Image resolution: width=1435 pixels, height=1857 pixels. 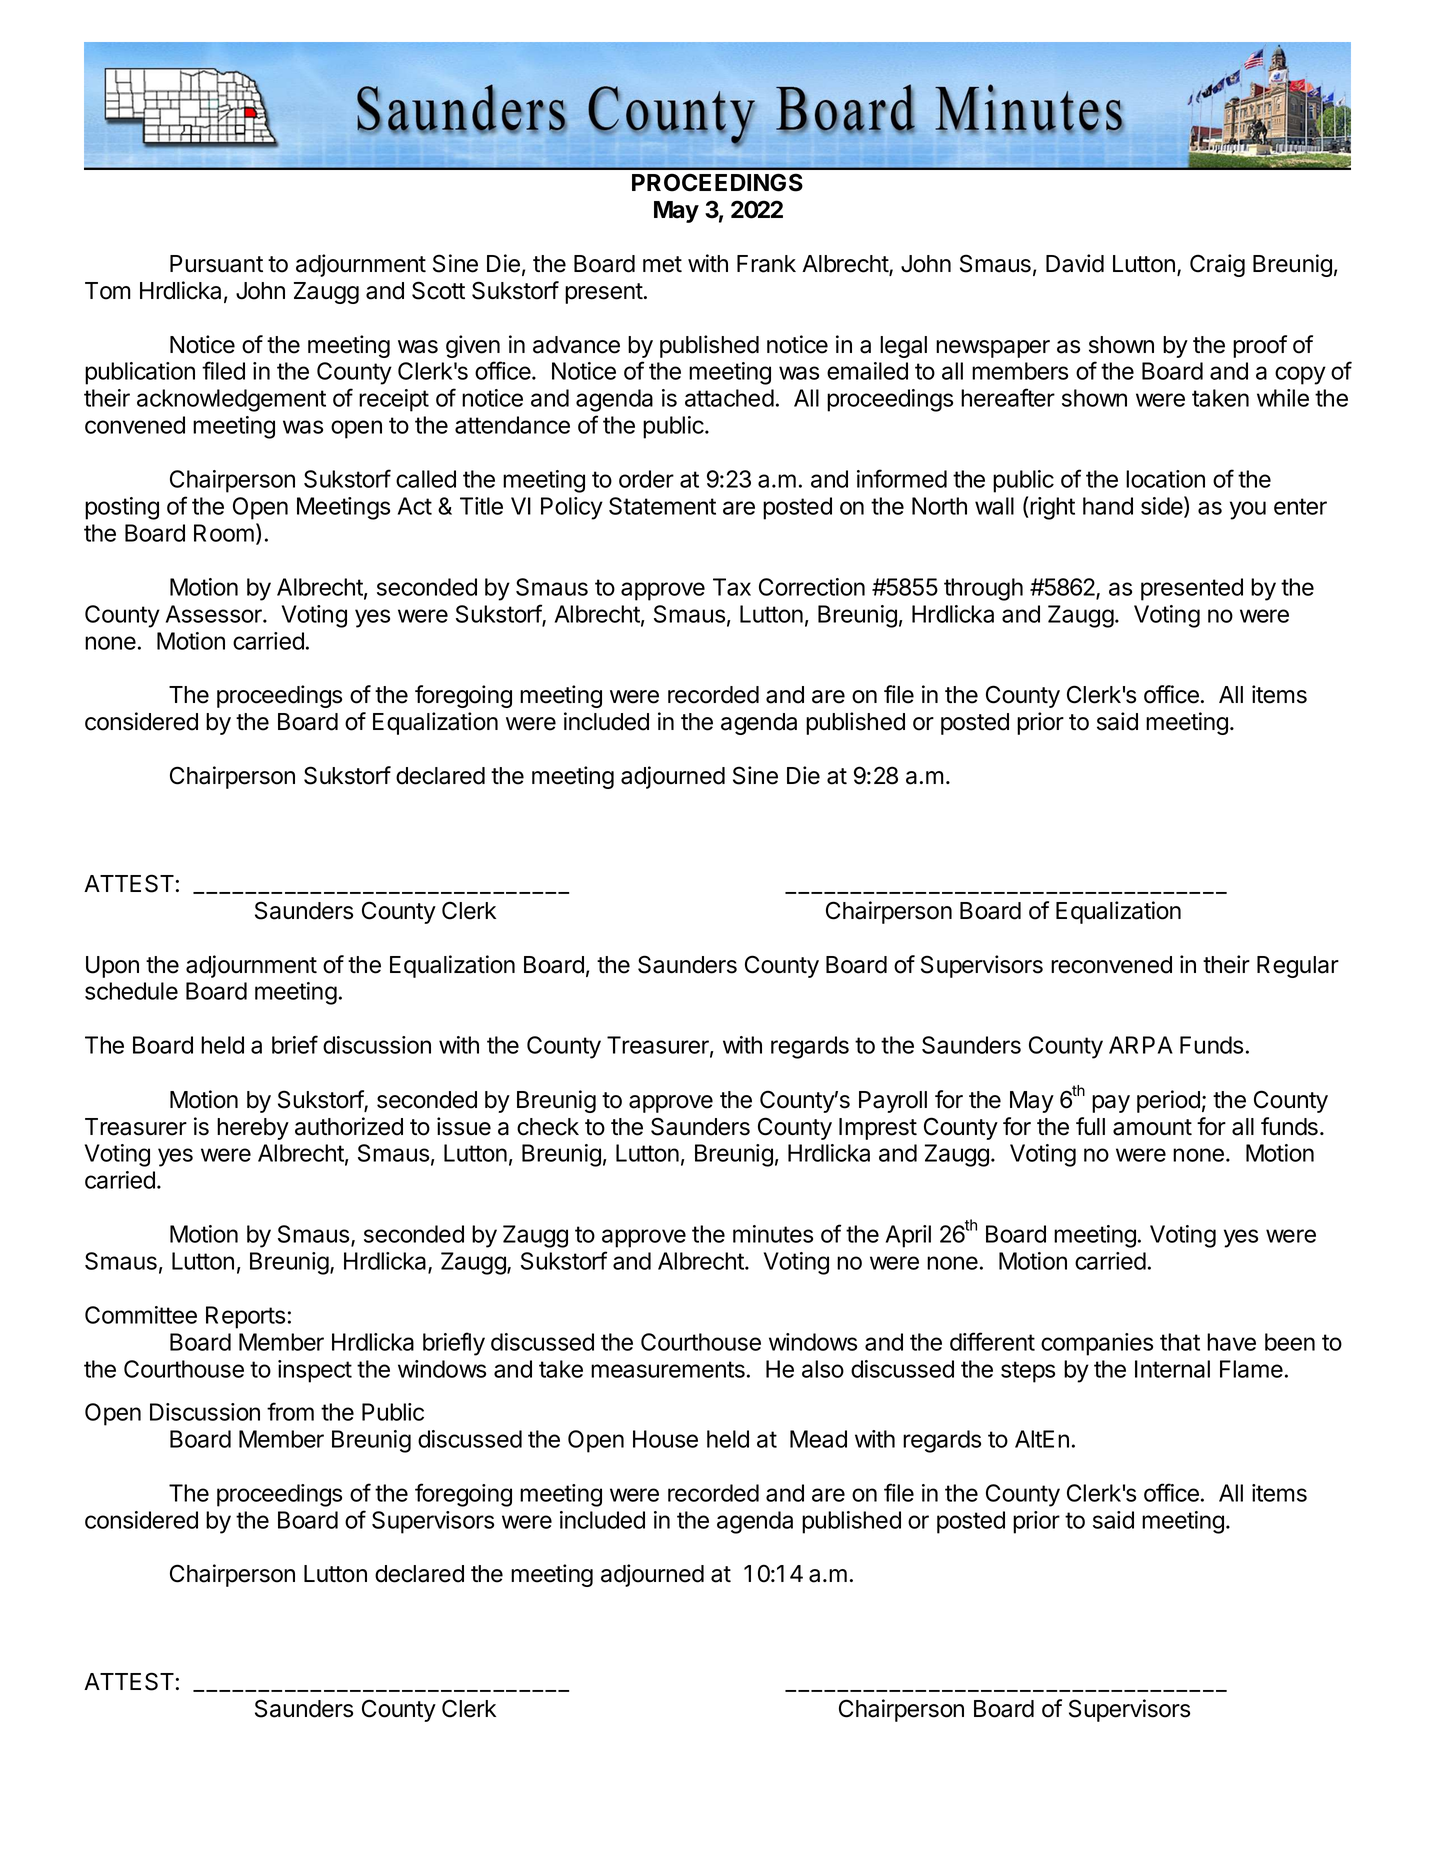 I want to click on Craig, so click(x=1217, y=265).
